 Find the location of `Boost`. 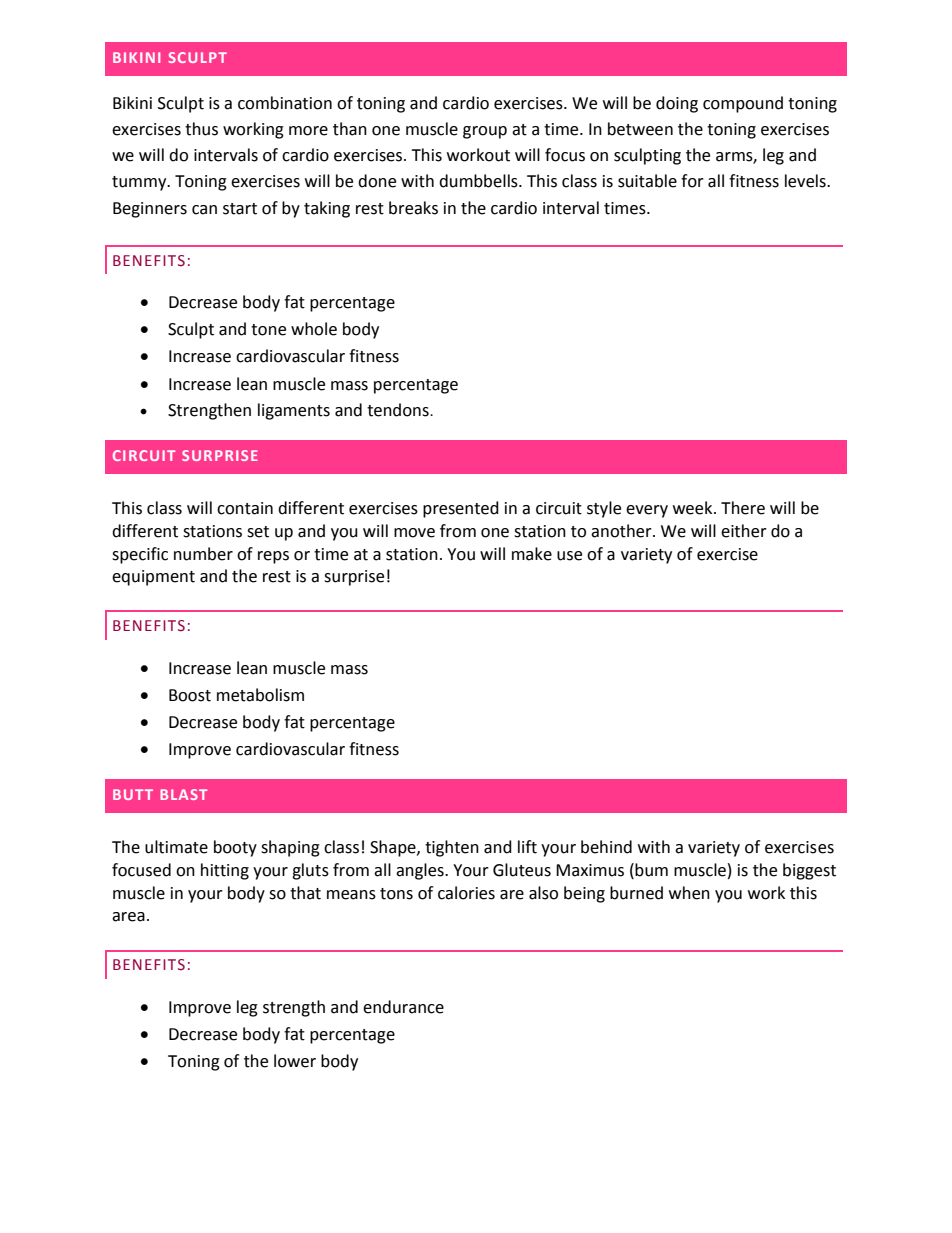

Boost is located at coordinates (190, 695).
